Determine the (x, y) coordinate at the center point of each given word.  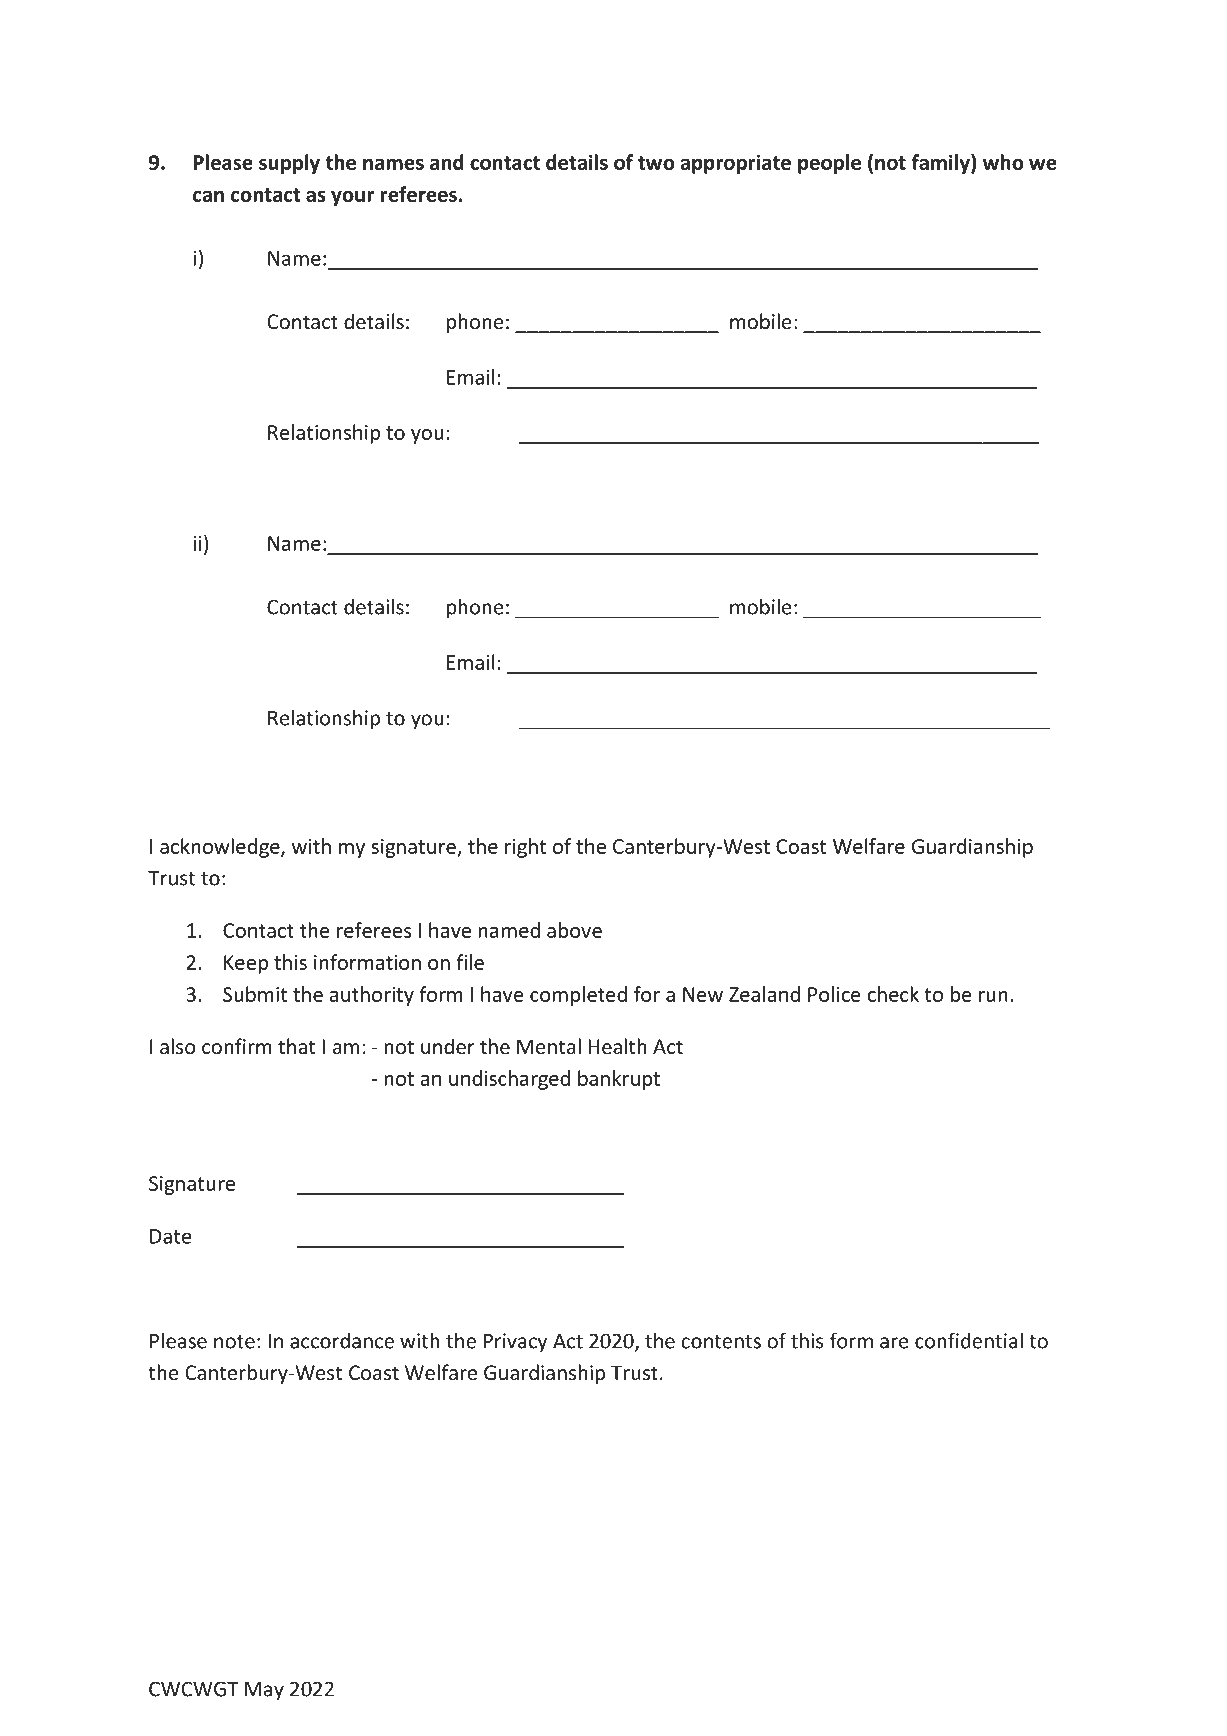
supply (289, 164)
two (656, 163)
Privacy (515, 1343)
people (829, 164)
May (264, 1691)
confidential (969, 1340)
